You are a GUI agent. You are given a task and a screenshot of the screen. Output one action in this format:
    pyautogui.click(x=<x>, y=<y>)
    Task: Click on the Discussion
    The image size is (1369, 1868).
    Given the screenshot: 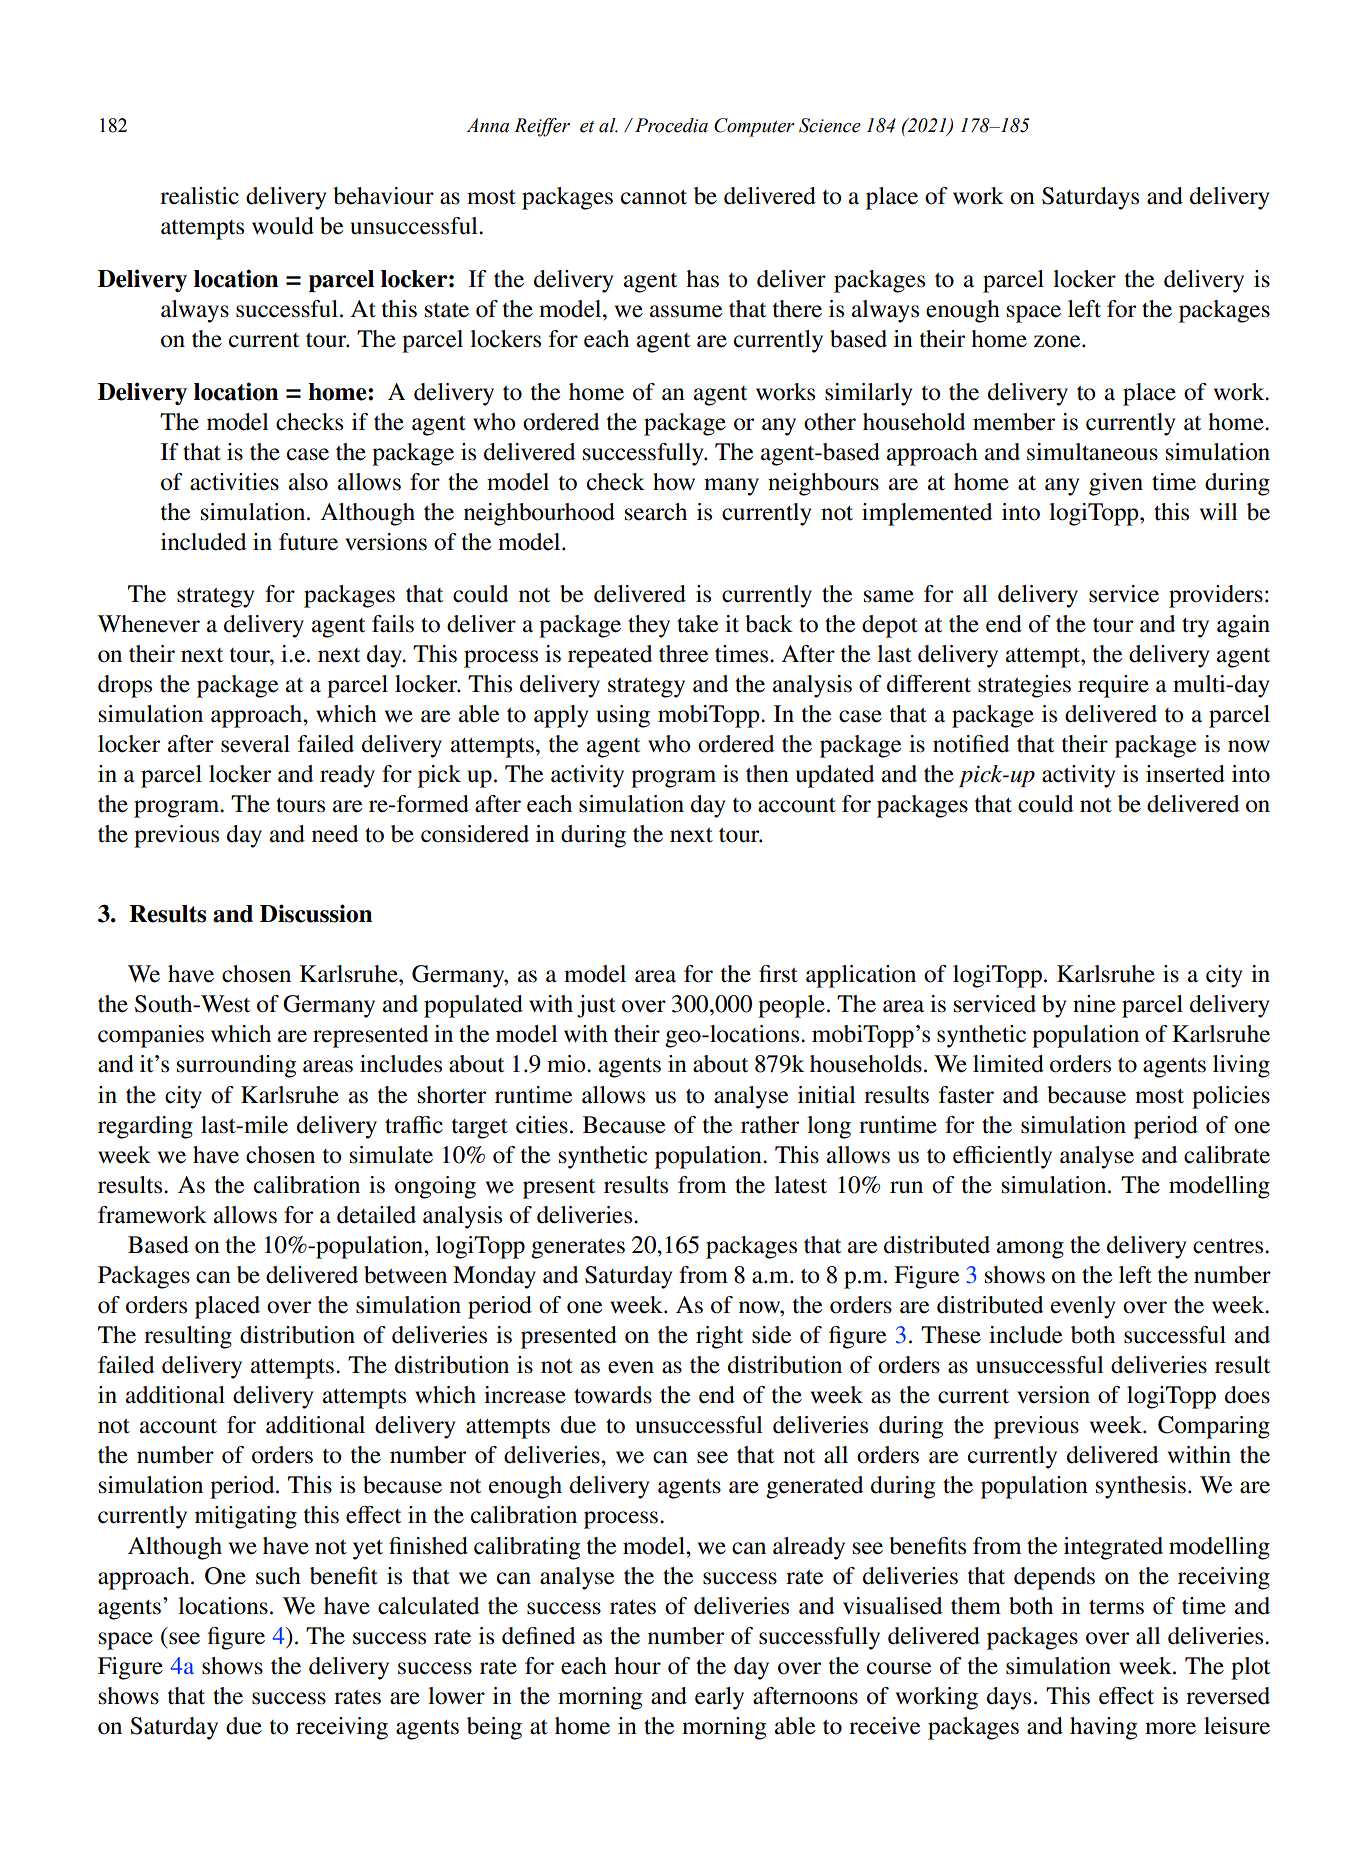 What is the action you would take?
    pyautogui.click(x=316, y=913)
